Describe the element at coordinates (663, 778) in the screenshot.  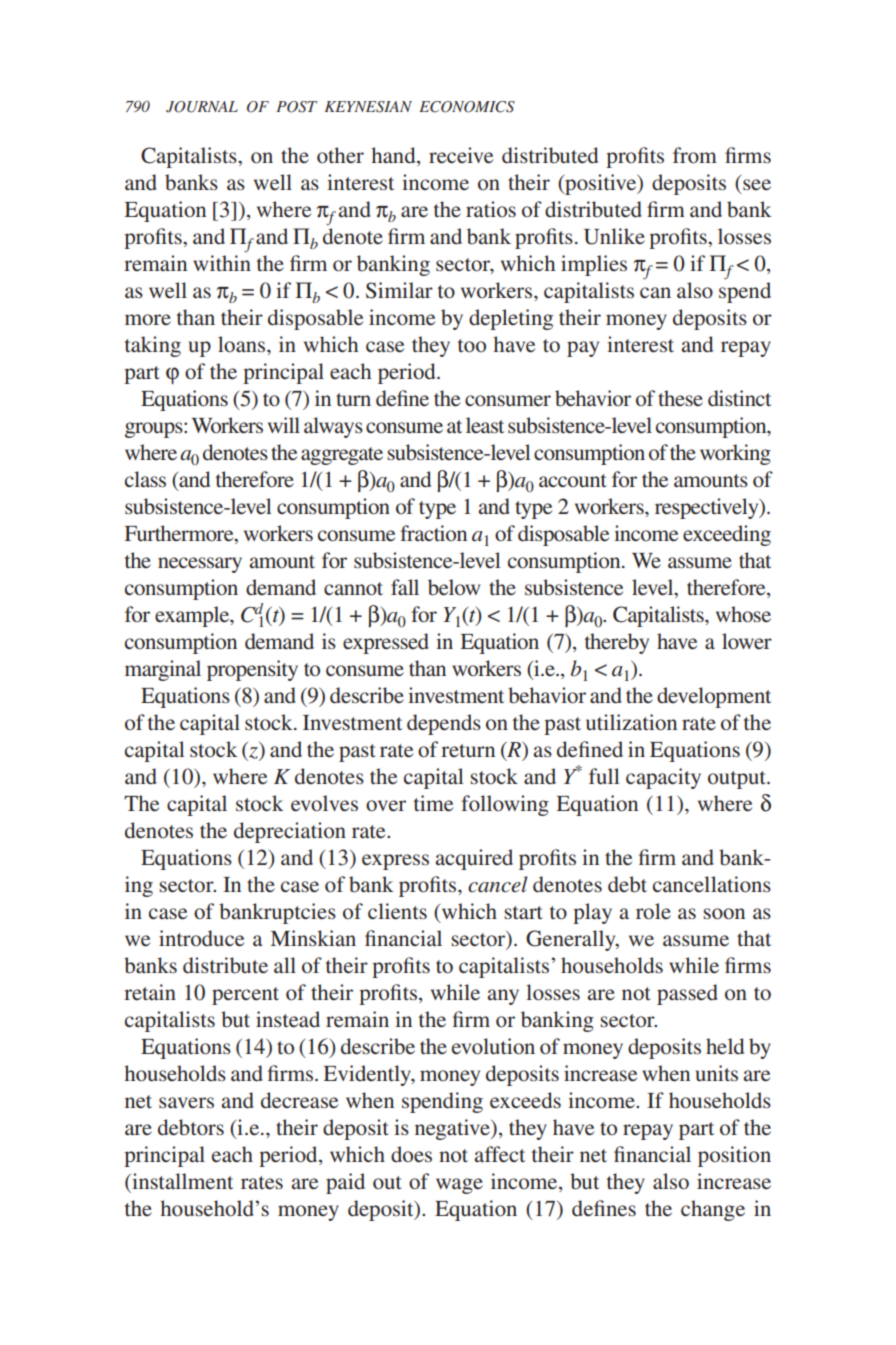
I see `capacity` at that location.
